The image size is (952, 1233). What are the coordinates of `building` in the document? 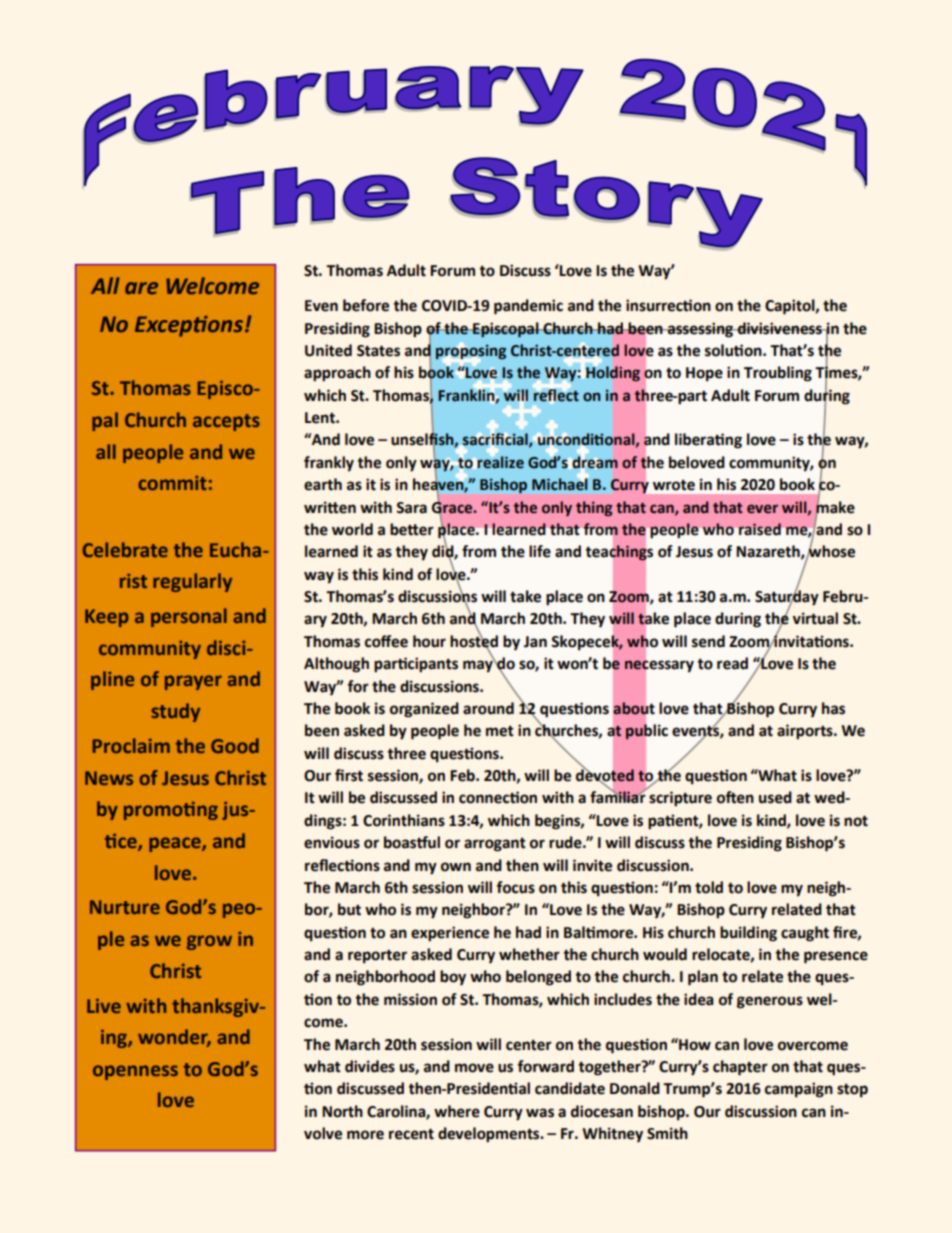 It's located at (748, 934).
